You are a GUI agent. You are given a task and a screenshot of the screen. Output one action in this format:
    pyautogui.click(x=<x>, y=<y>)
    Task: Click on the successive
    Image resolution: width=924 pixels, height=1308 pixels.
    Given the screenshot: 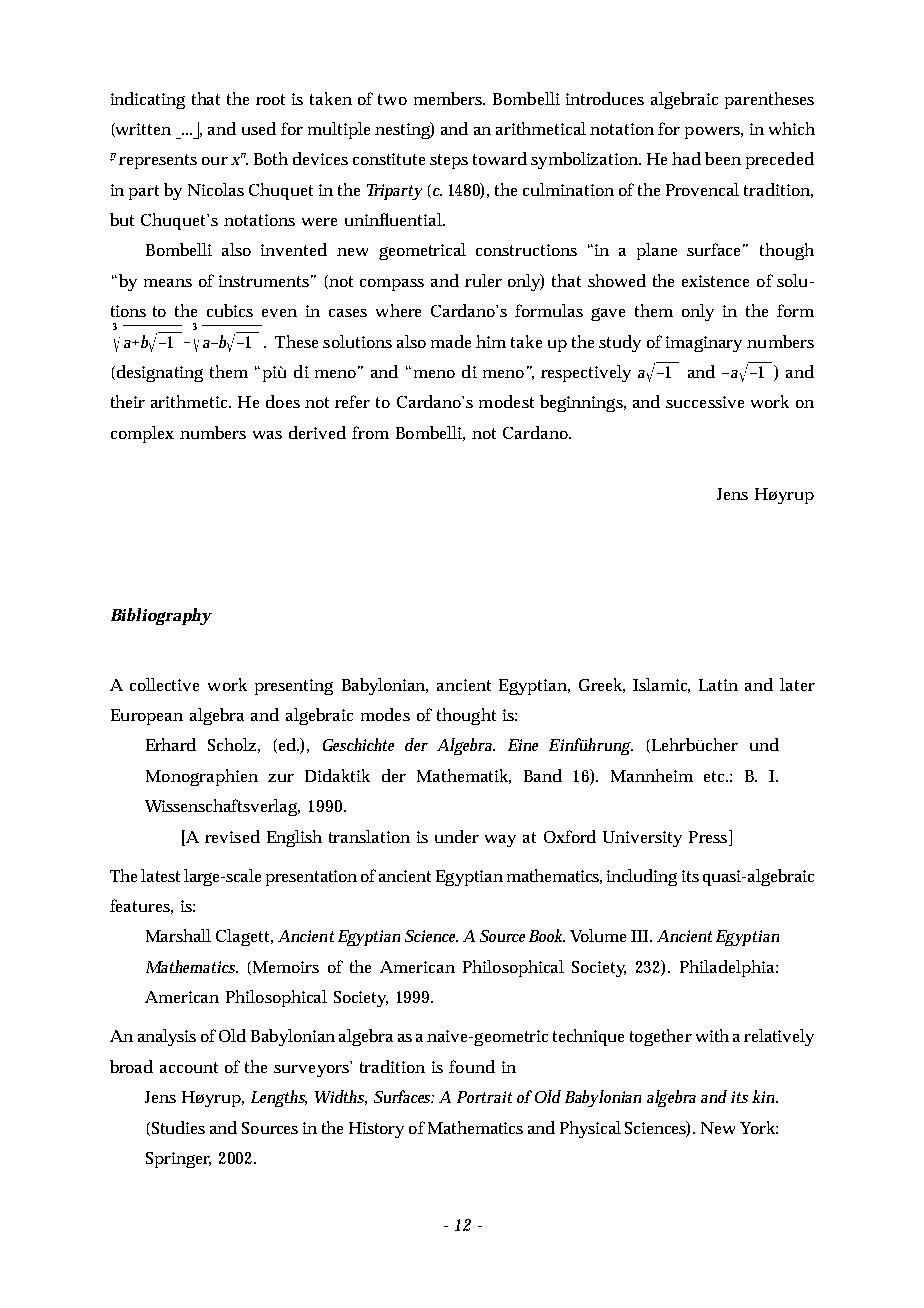 What is the action you would take?
    pyautogui.click(x=705, y=402)
